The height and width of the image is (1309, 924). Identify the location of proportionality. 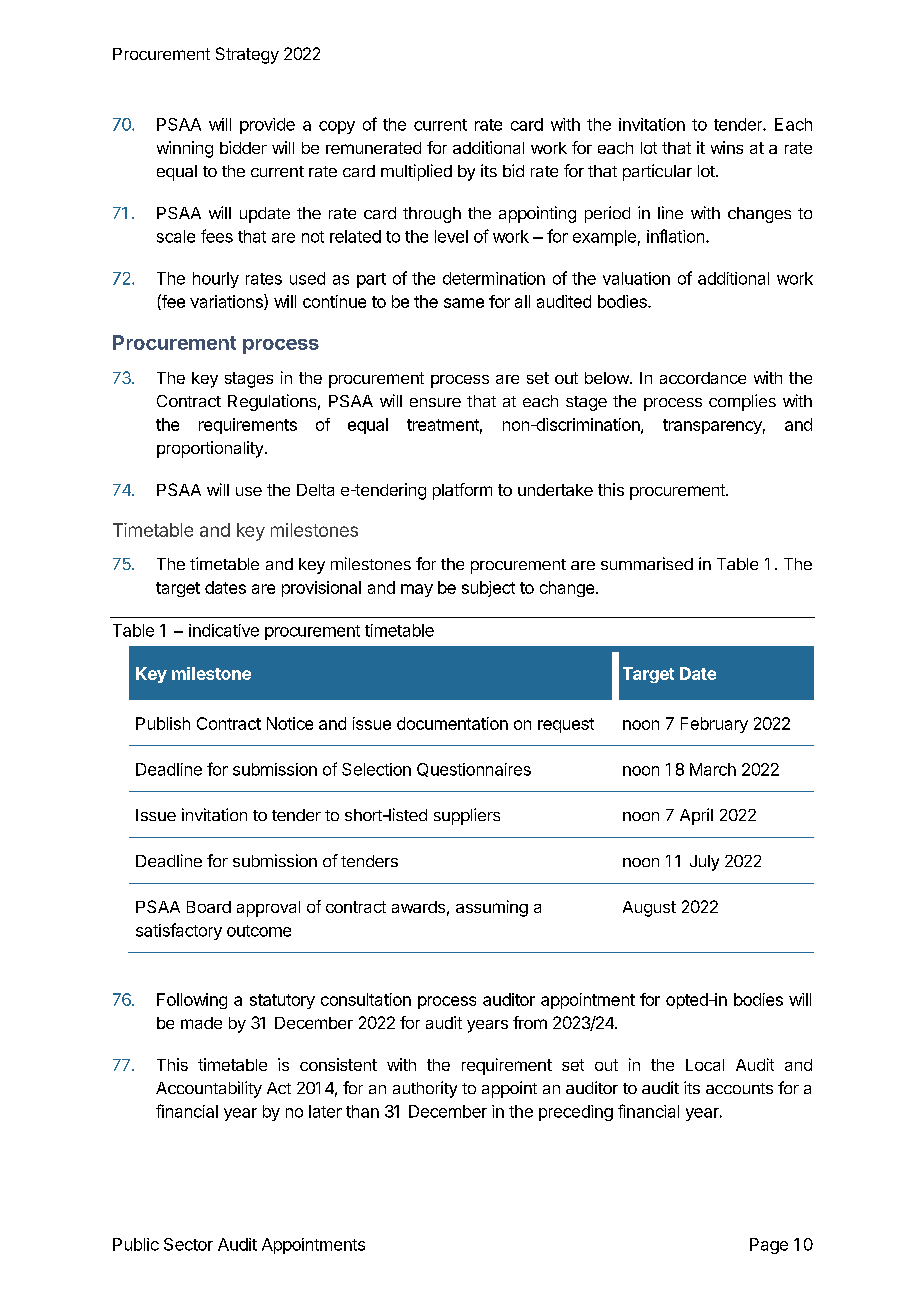
(210, 449).
